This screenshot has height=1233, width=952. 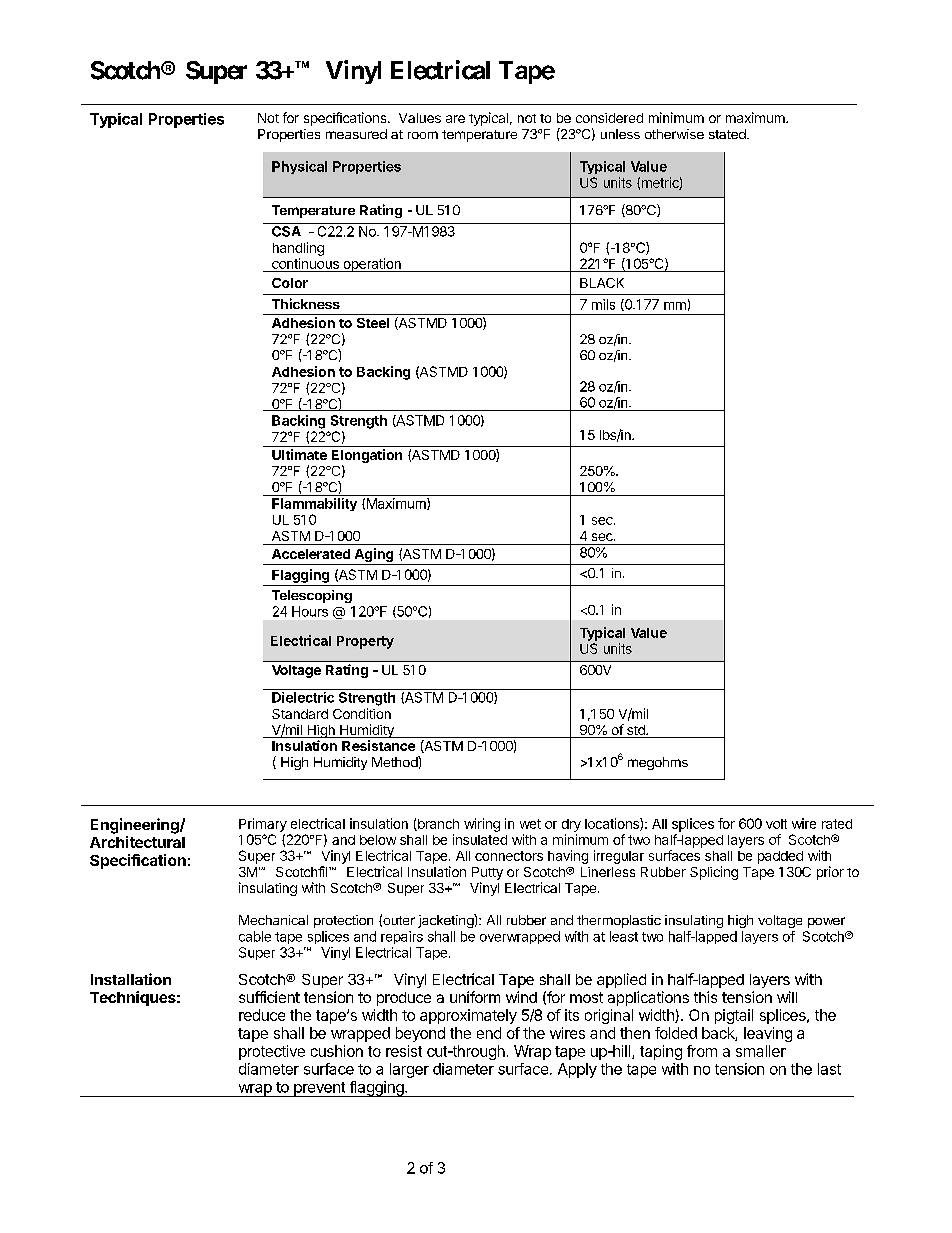 I want to click on mils, so click(x=603, y=304).
